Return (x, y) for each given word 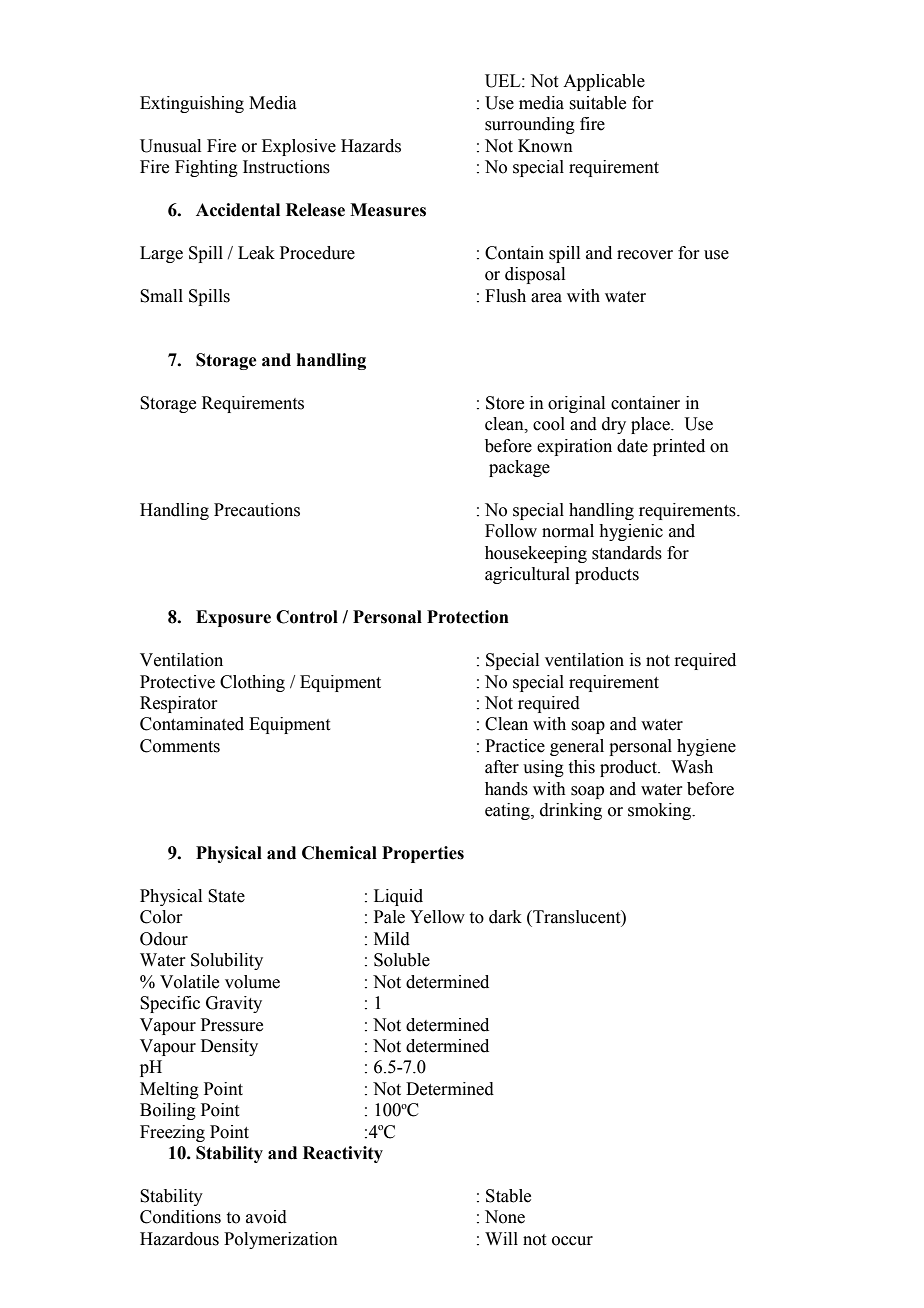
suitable (597, 103)
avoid (266, 1217)
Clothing (252, 683)
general (577, 747)
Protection (468, 617)
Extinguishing (192, 104)
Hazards (371, 146)
